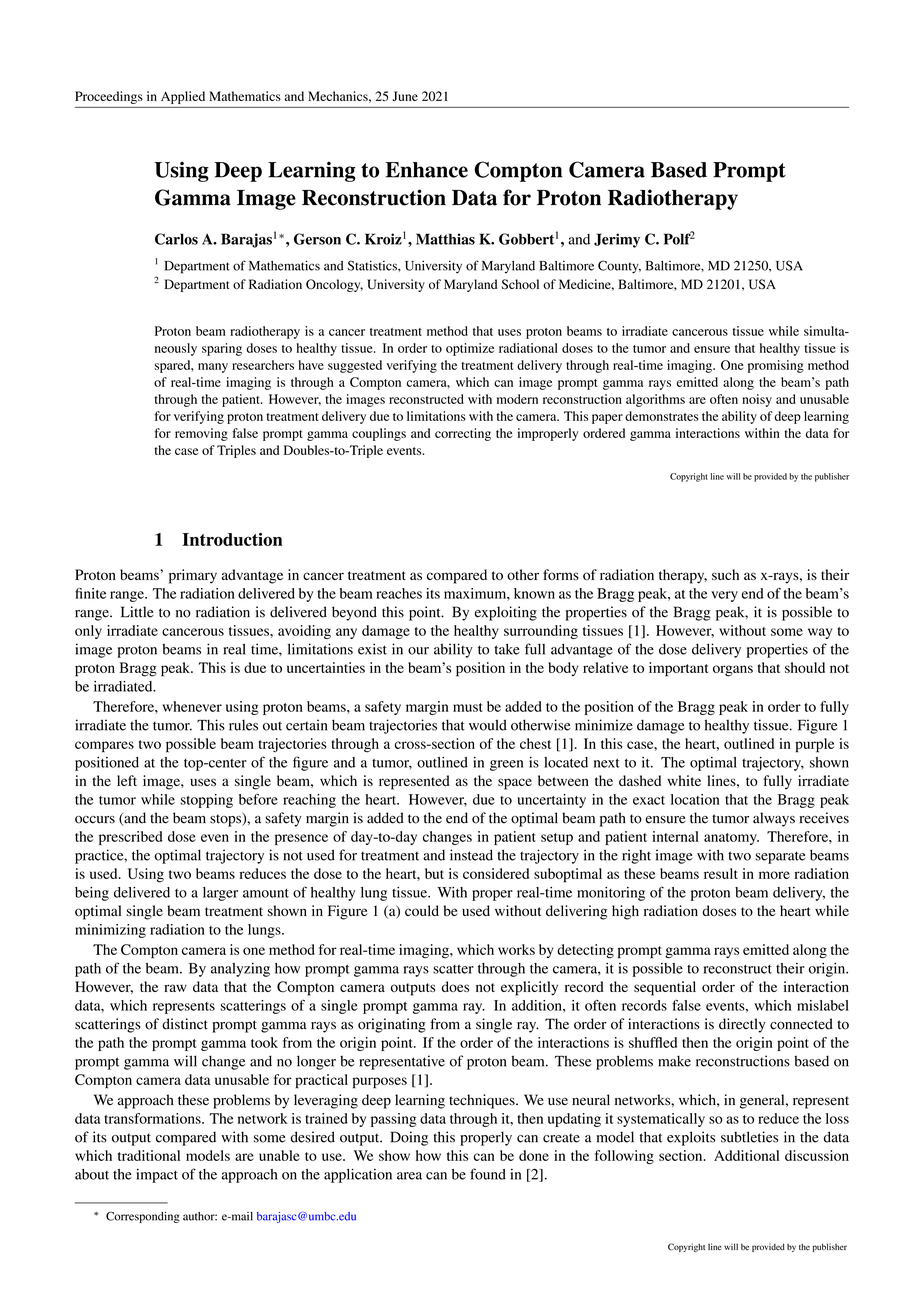 This page has height=1308, width=924. I want to click on white, so click(684, 780).
